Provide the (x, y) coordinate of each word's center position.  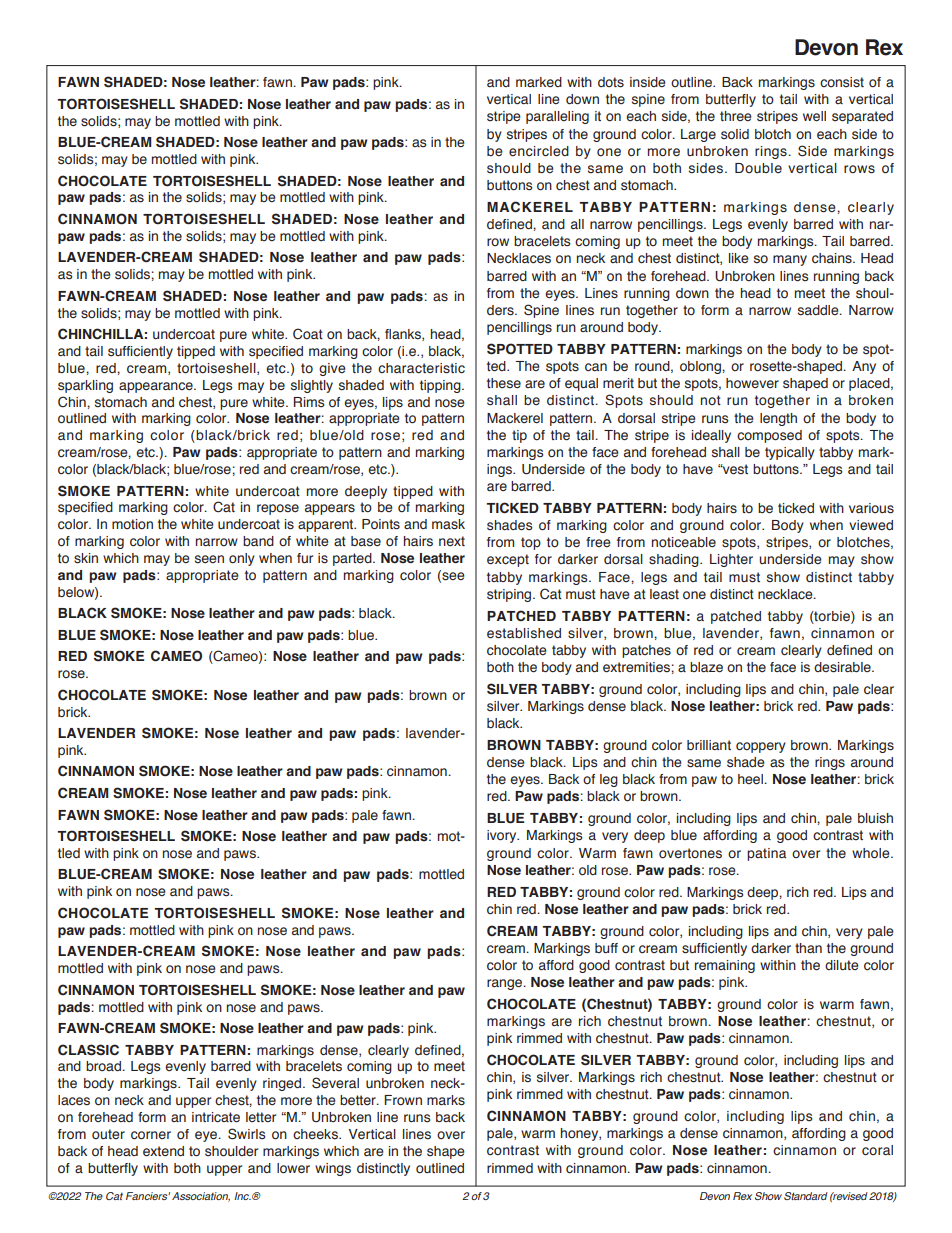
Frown (403, 1100)
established (524, 633)
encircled (539, 151)
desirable (843, 667)
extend (163, 1151)
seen (209, 559)
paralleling (557, 117)
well (814, 116)
